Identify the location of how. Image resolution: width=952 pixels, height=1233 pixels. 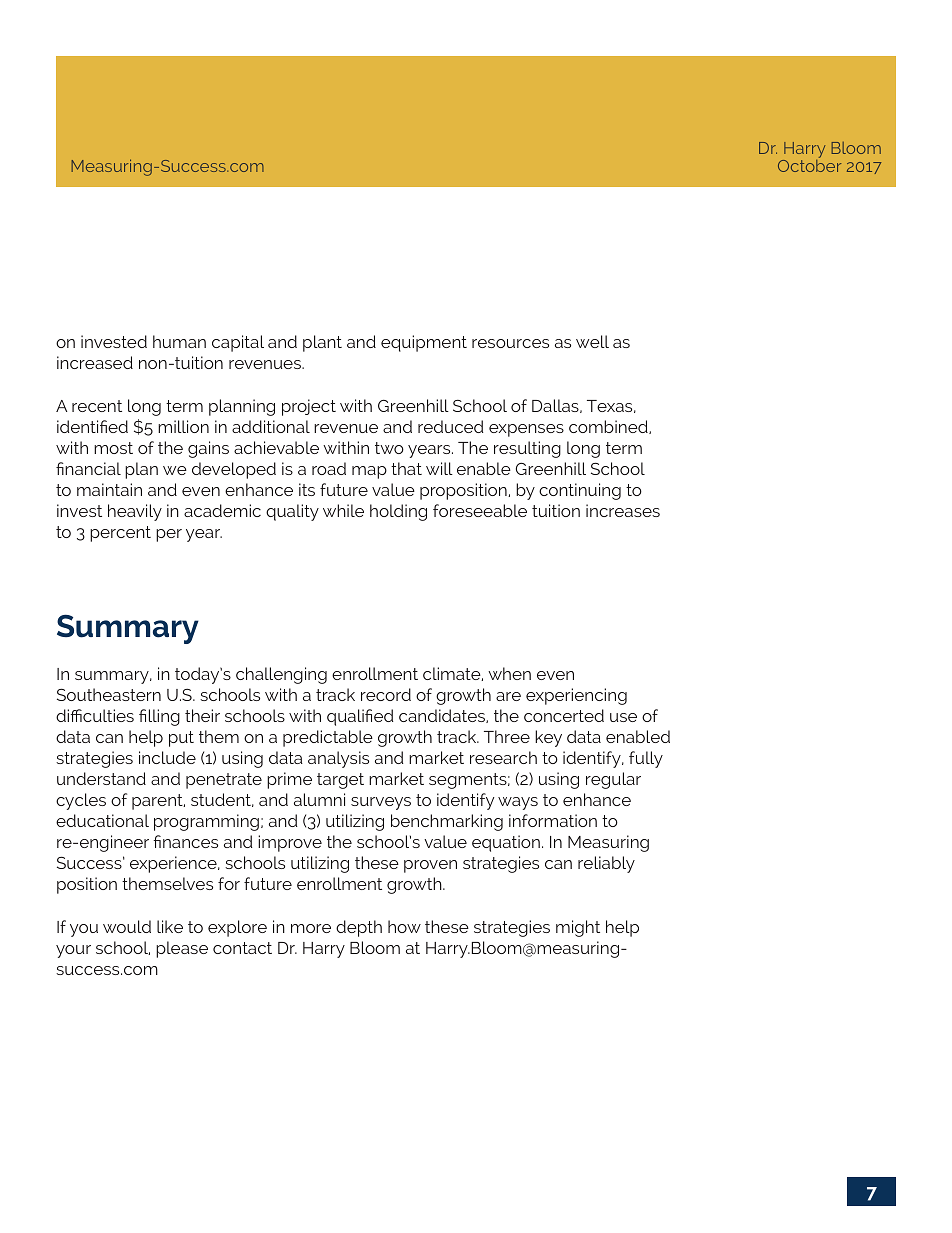
(404, 926).
